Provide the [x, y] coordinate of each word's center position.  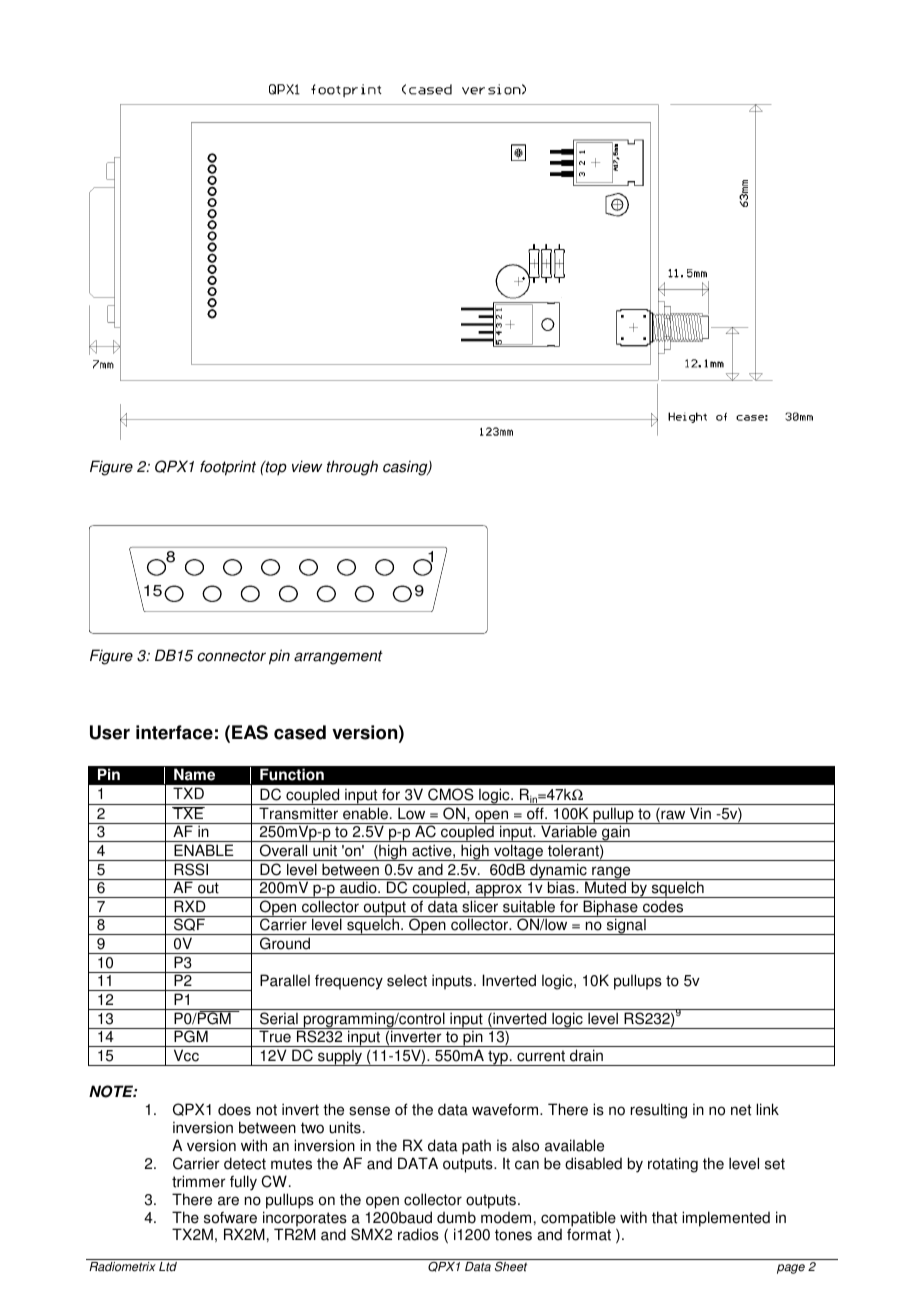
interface [174, 732]
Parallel [285, 980]
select [407, 980]
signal [626, 926]
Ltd [168, 1267]
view [307, 466]
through [352, 468]
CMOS [451, 794]
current [541, 1056]
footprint [228, 468]
